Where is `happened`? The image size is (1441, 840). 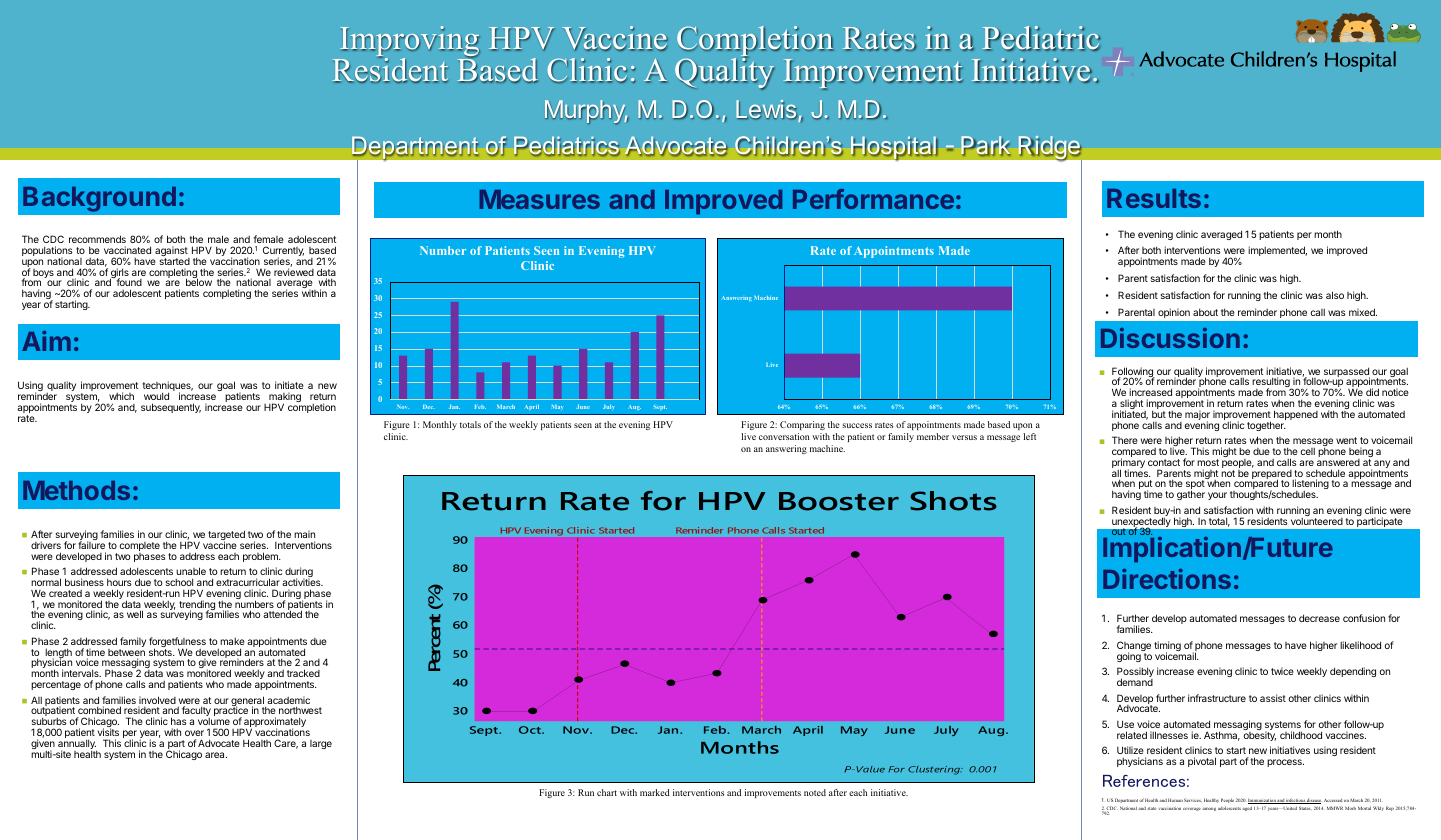 happened is located at coordinates (1296, 415).
